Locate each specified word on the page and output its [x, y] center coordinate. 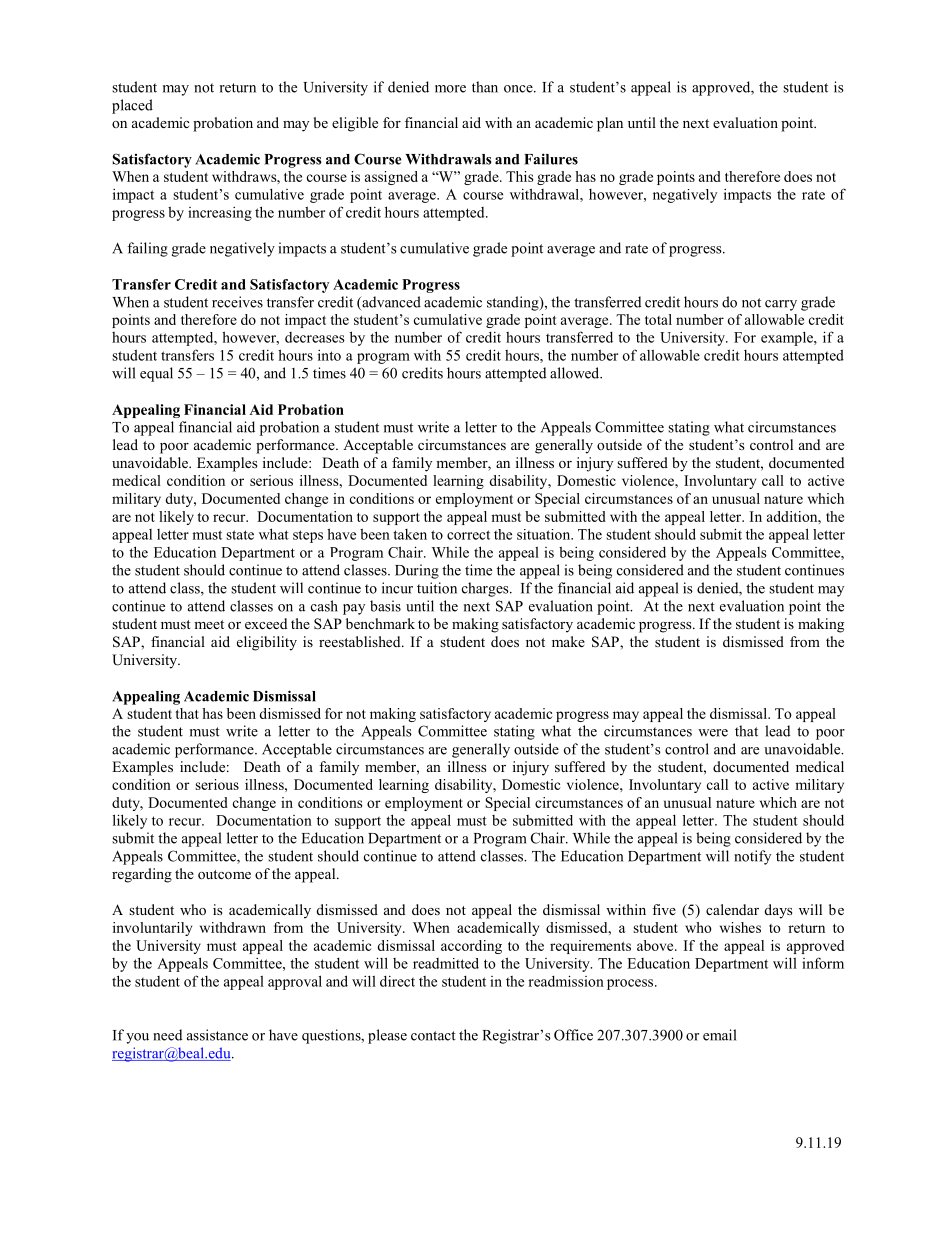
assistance [217, 1035]
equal [156, 374]
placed [132, 106]
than [485, 87]
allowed [576, 373]
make [568, 641]
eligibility [267, 643]
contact [433, 1036]
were [713, 733]
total [658, 319]
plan [610, 124]
